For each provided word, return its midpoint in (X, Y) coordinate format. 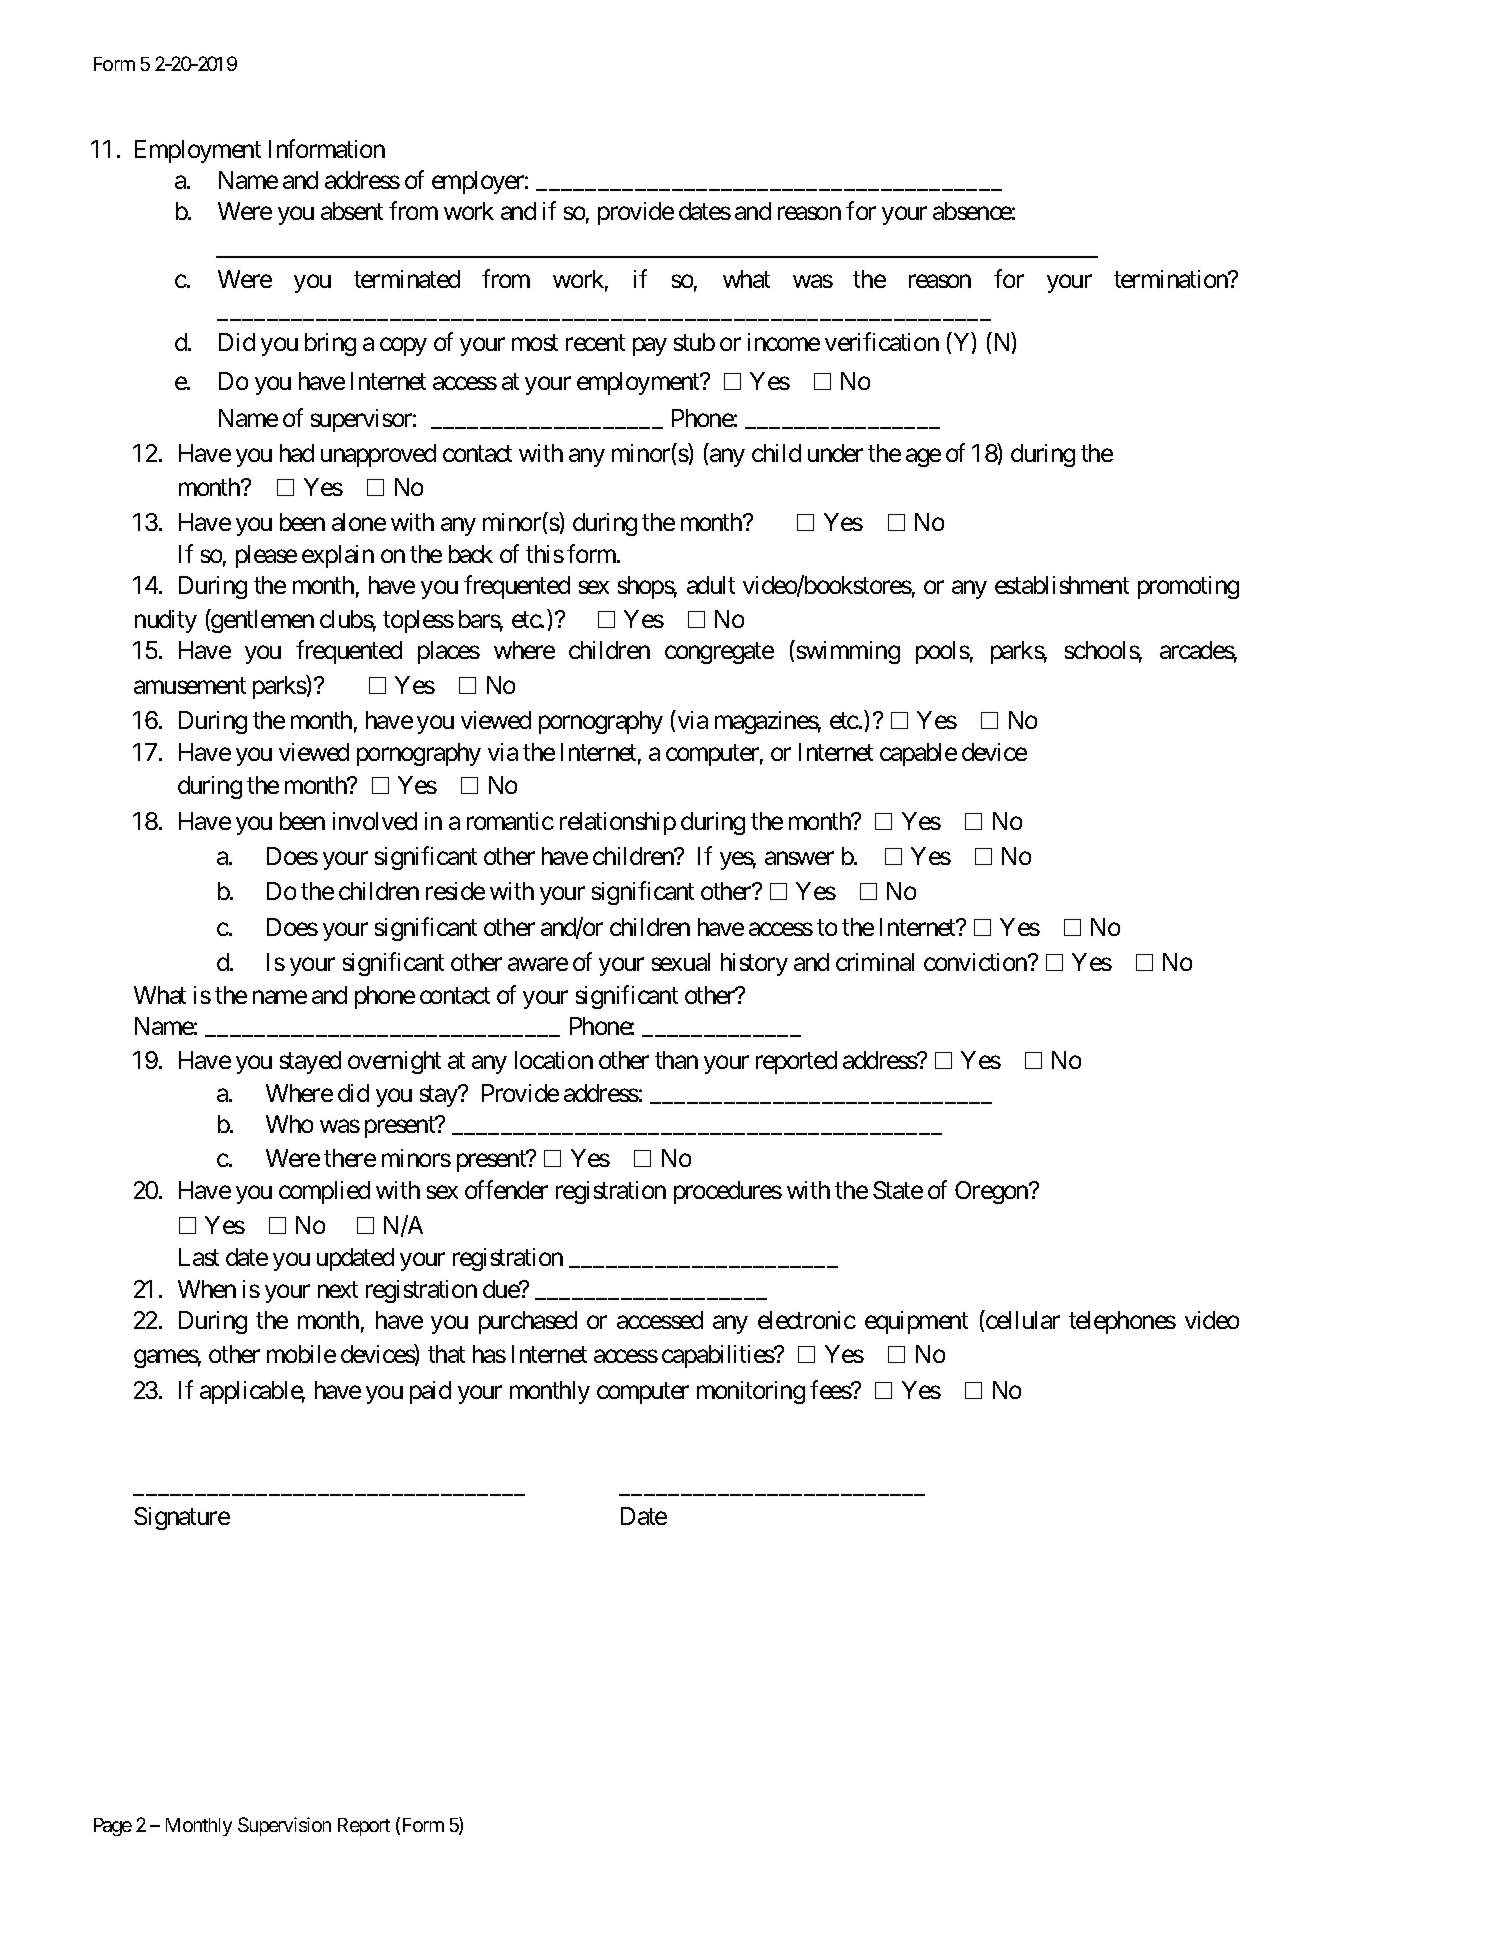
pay (650, 347)
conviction (976, 962)
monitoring (751, 1392)
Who (289, 1124)
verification (882, 341)
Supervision (284, 1826)
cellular (1022, 1319)
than (676, 1060)
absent (352, 211)
